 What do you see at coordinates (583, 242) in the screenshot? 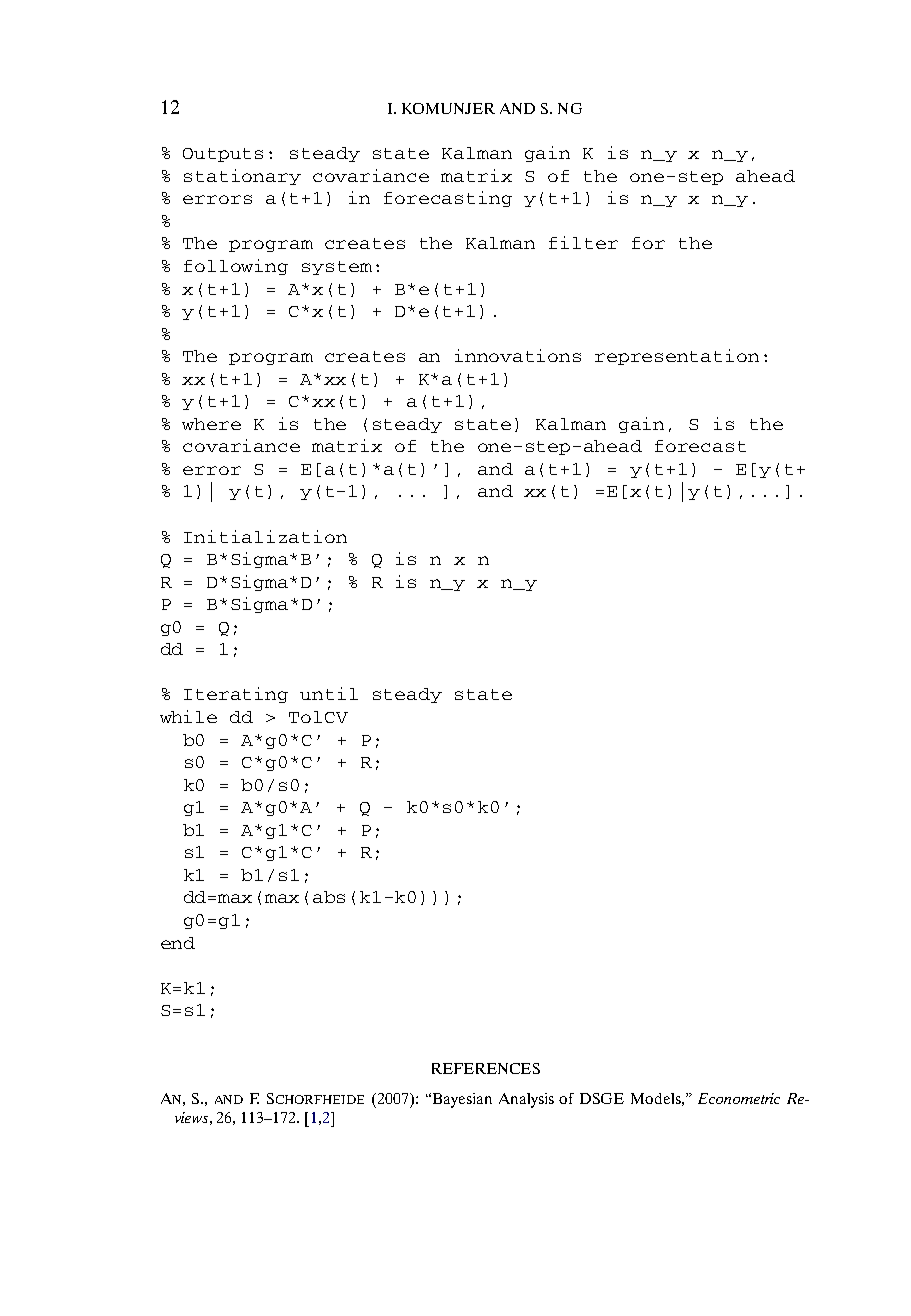
I see `filter` at bounding box center [583, 242].
